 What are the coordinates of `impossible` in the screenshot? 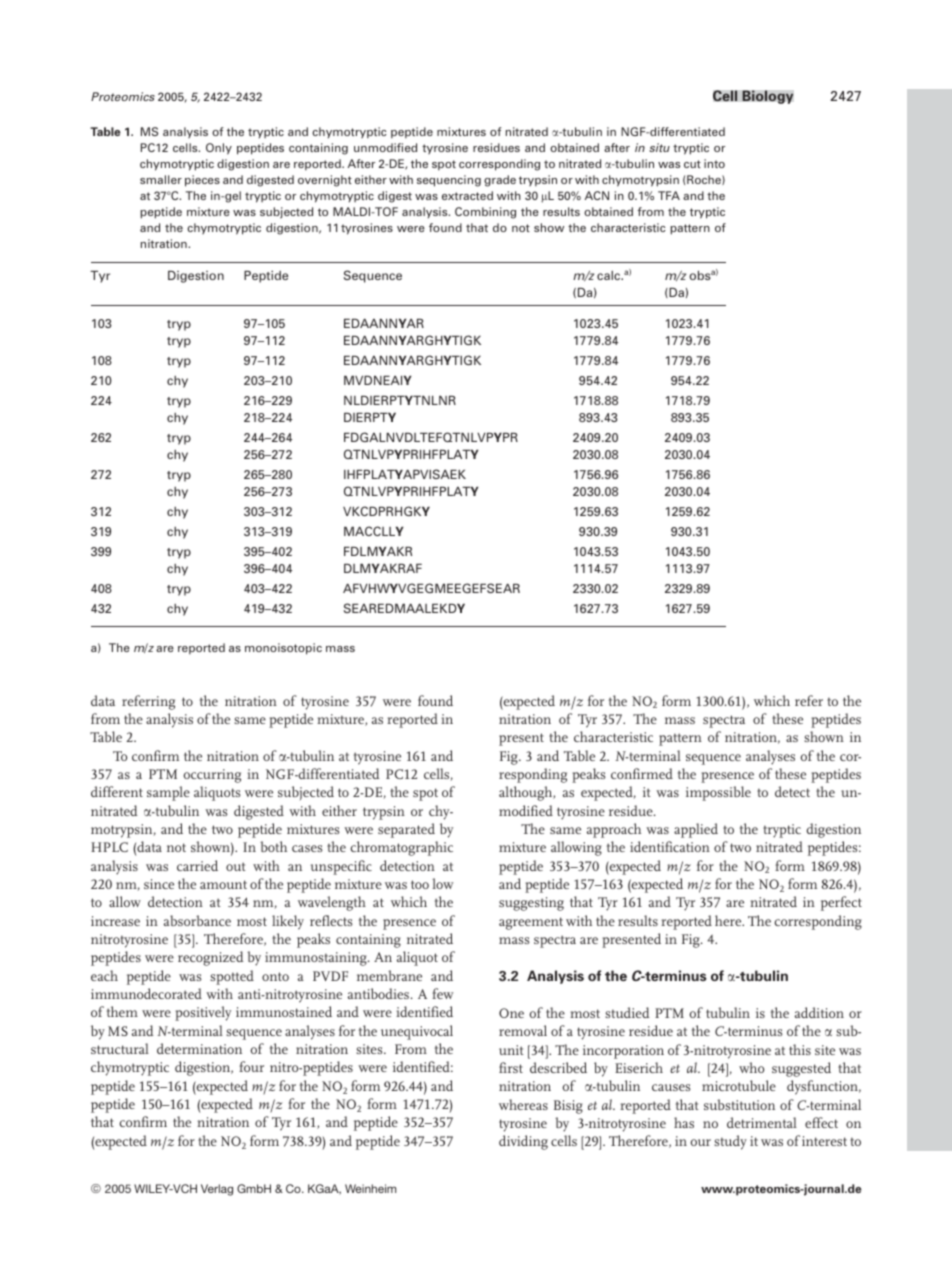 It's located at (718, 793).
